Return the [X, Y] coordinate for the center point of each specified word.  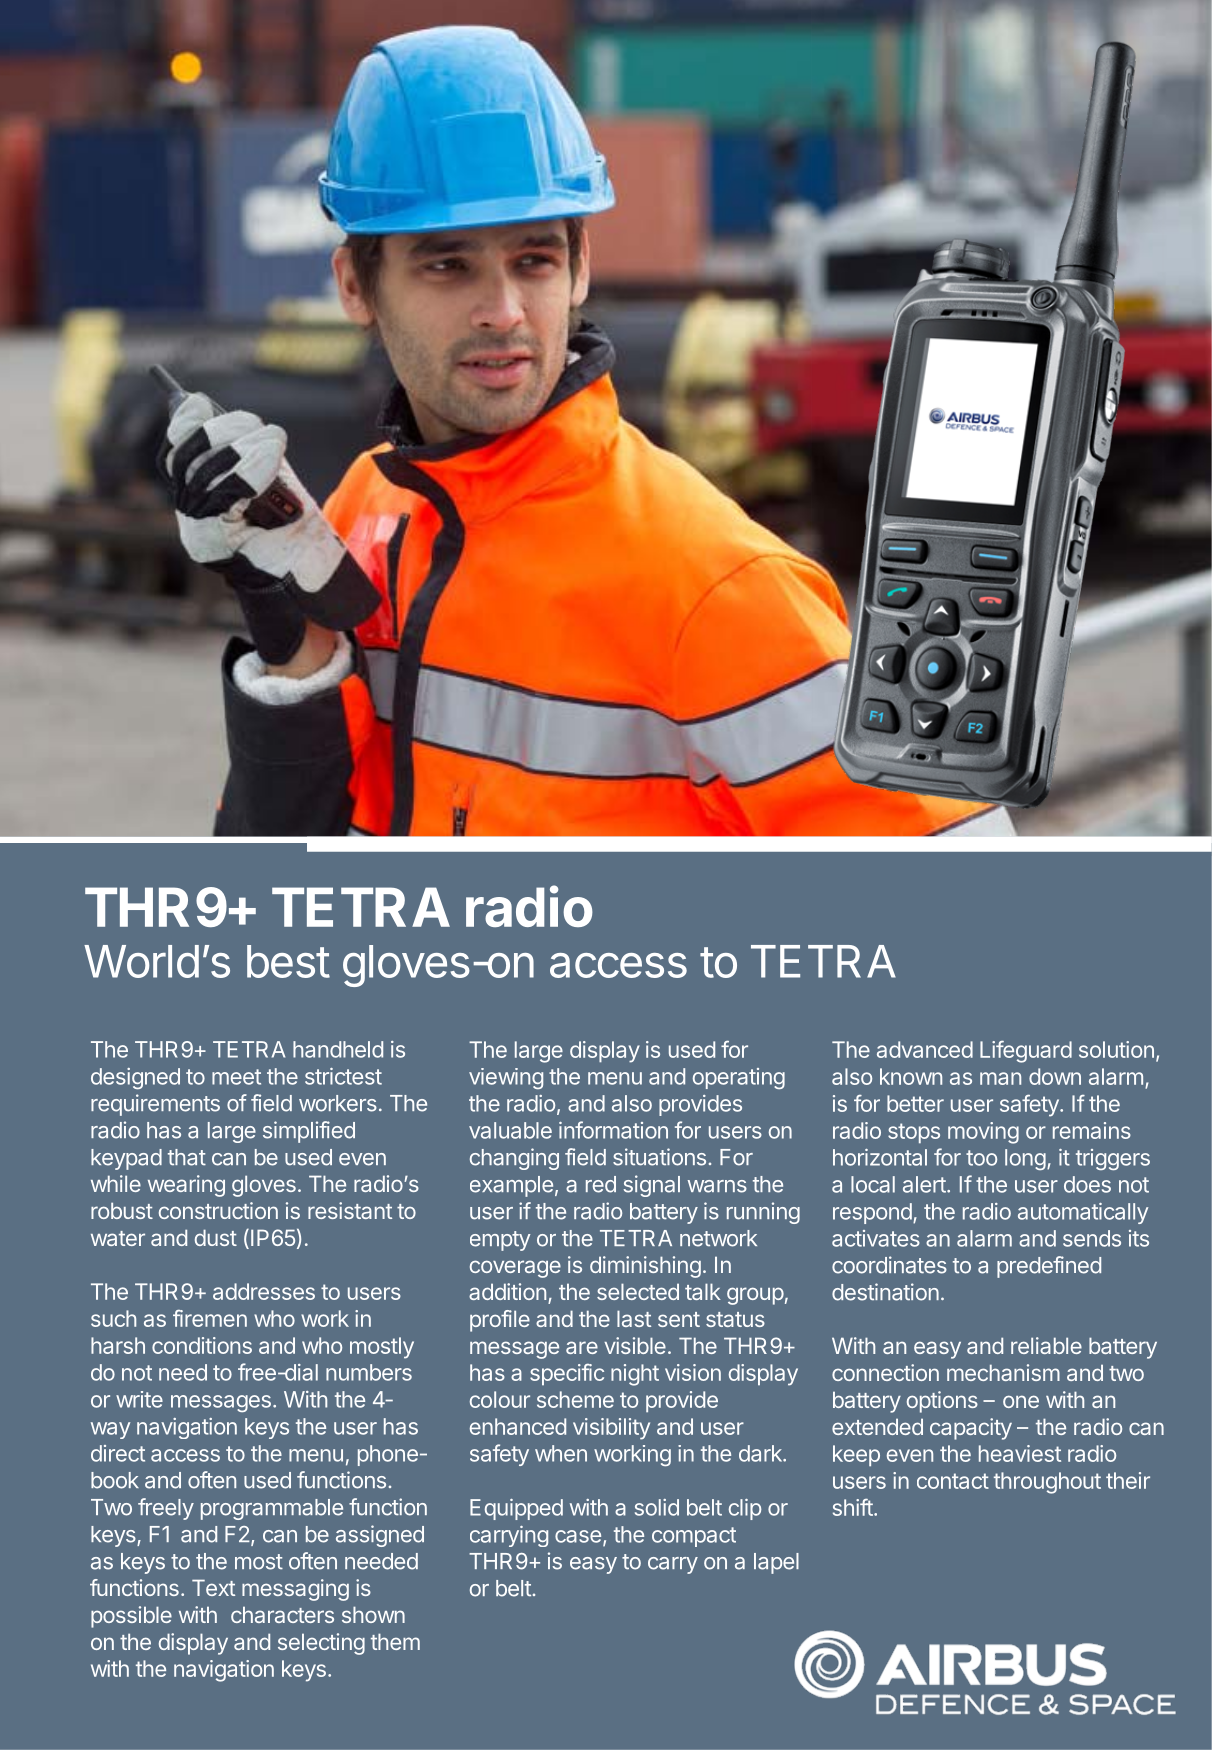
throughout [1047, 1483]
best [288, 961]
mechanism [1003, 1372]
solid [657, 1507]
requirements [155, 1105]
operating [739, 1078]
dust [216, 1237]
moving [983, 1133]
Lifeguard [1026, 1052]
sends [1092, 1238]
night [635, 1375]
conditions [202, 1345]
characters [282, 1614]
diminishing [645, 1267]
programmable [272, 1509]
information [613, 1130]
